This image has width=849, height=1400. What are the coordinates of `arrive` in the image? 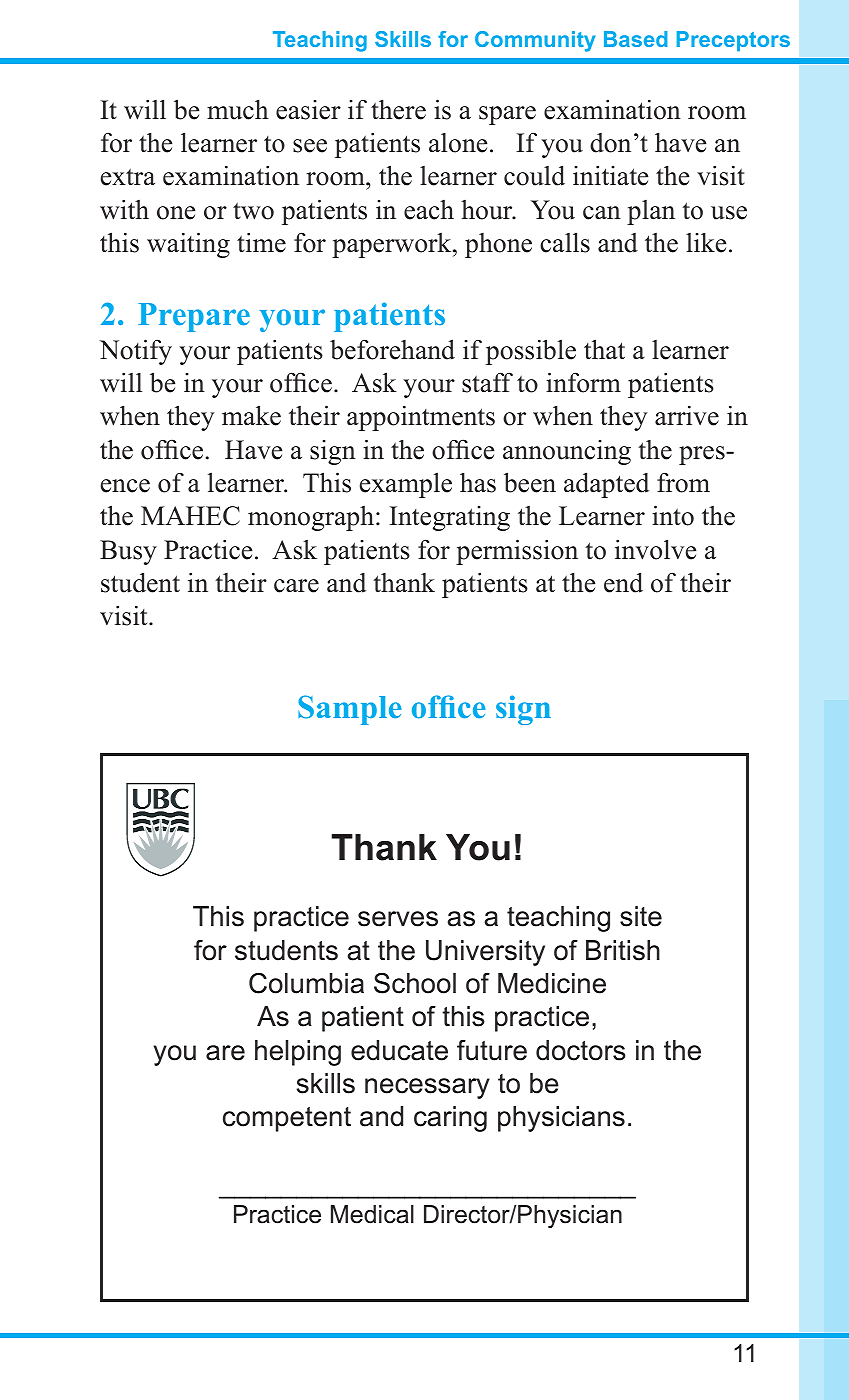 It's located at (687, 416).
